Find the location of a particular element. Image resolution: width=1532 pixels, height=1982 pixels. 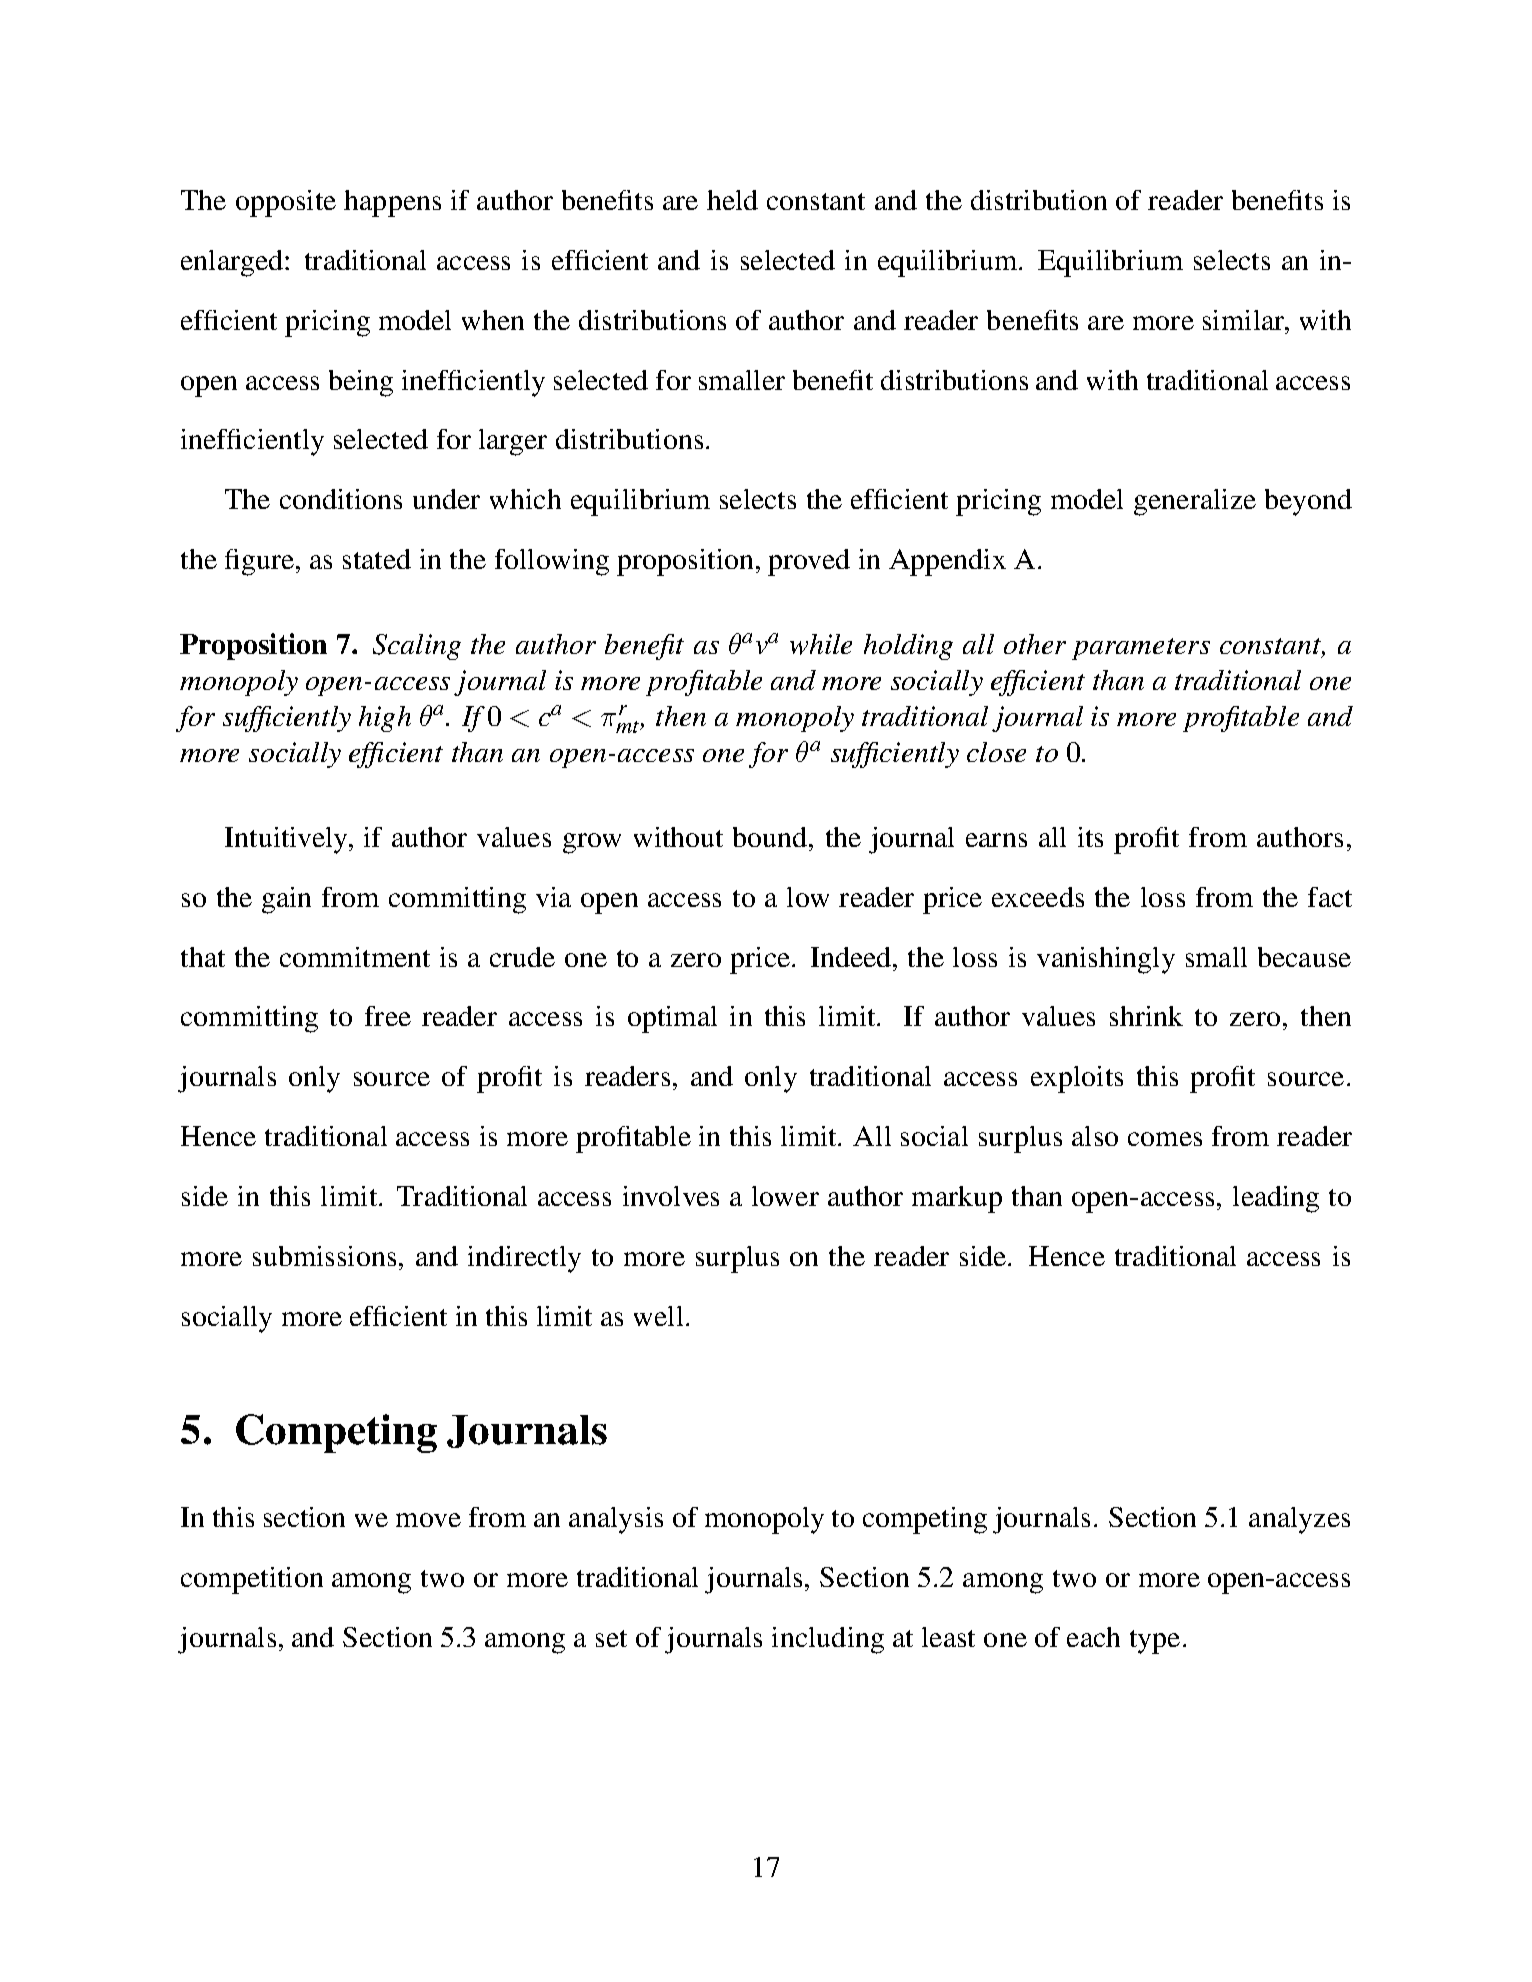

including is located at coordinates (828, 1640).
